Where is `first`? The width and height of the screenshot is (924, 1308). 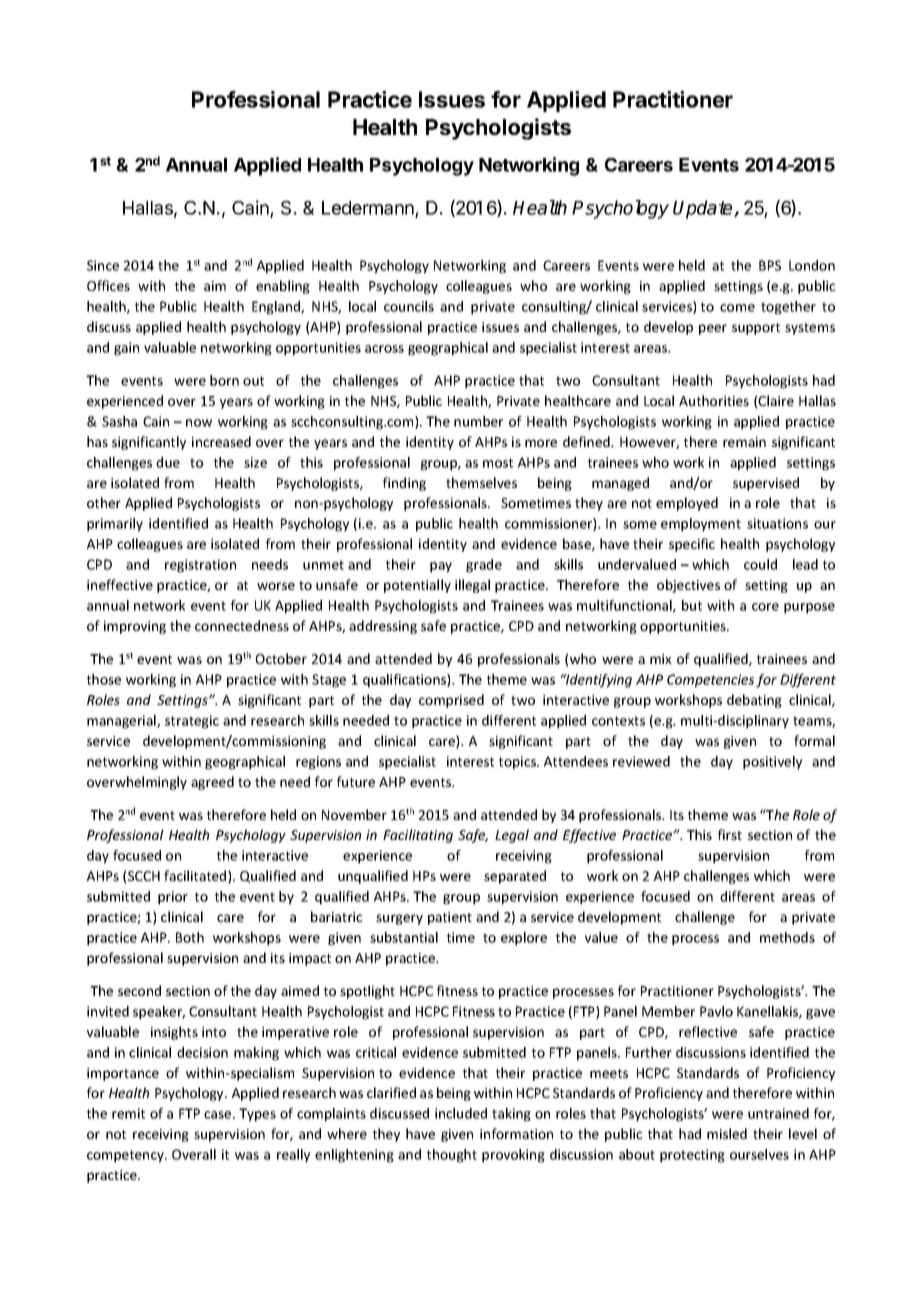 first is located at coordinates (730, 834).
